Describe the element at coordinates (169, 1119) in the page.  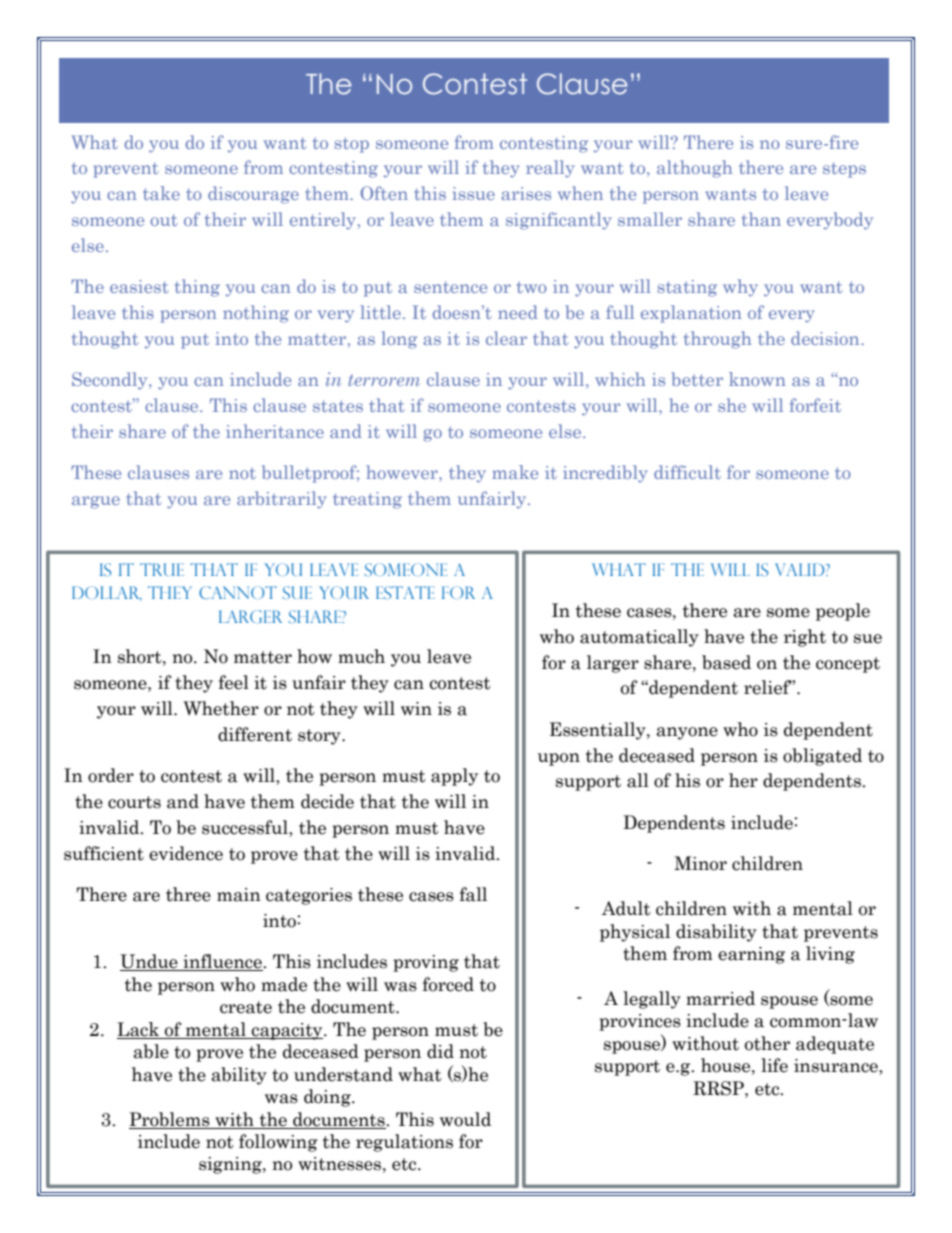
I see `Problems` at that location.
